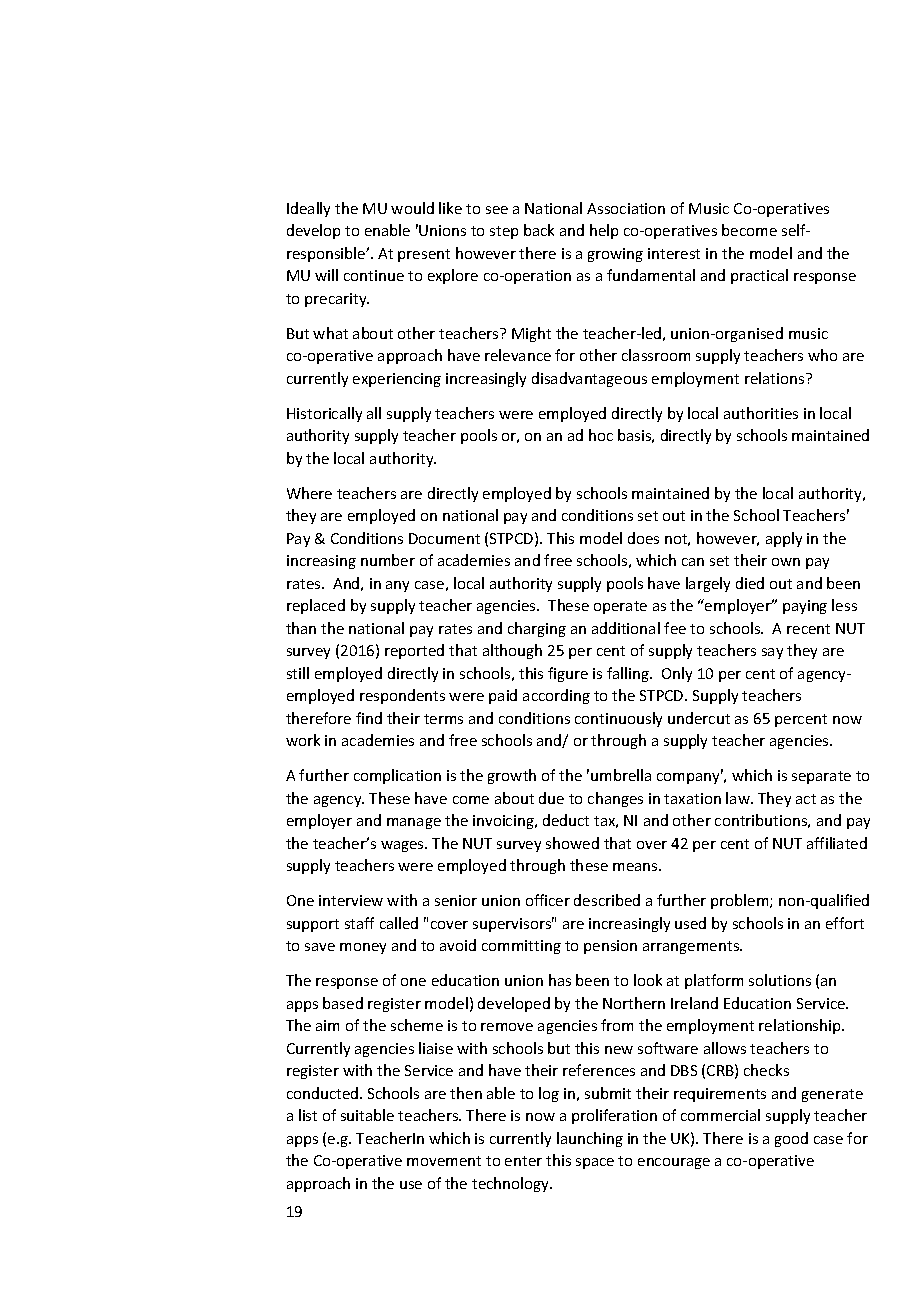 The image size is (924, 1308). What do you see at coordinates (759, 276) in the screenshot?
I see `practical` at bounding box center [759, 276].
